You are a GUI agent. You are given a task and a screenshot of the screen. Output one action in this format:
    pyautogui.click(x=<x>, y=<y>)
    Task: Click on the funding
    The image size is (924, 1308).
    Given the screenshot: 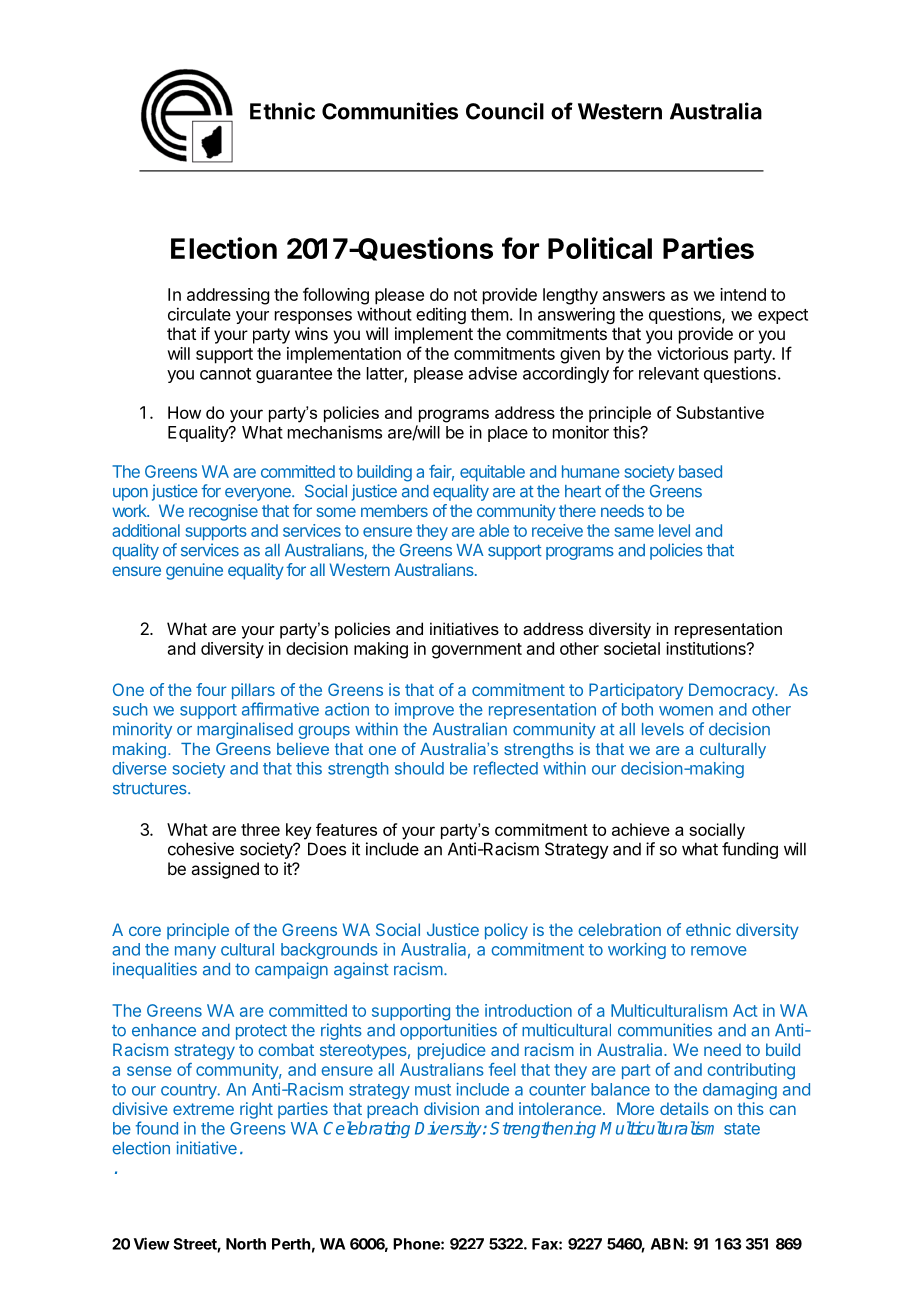 What is the action you would take?
    pyautogui.click(x=750, y=850)
